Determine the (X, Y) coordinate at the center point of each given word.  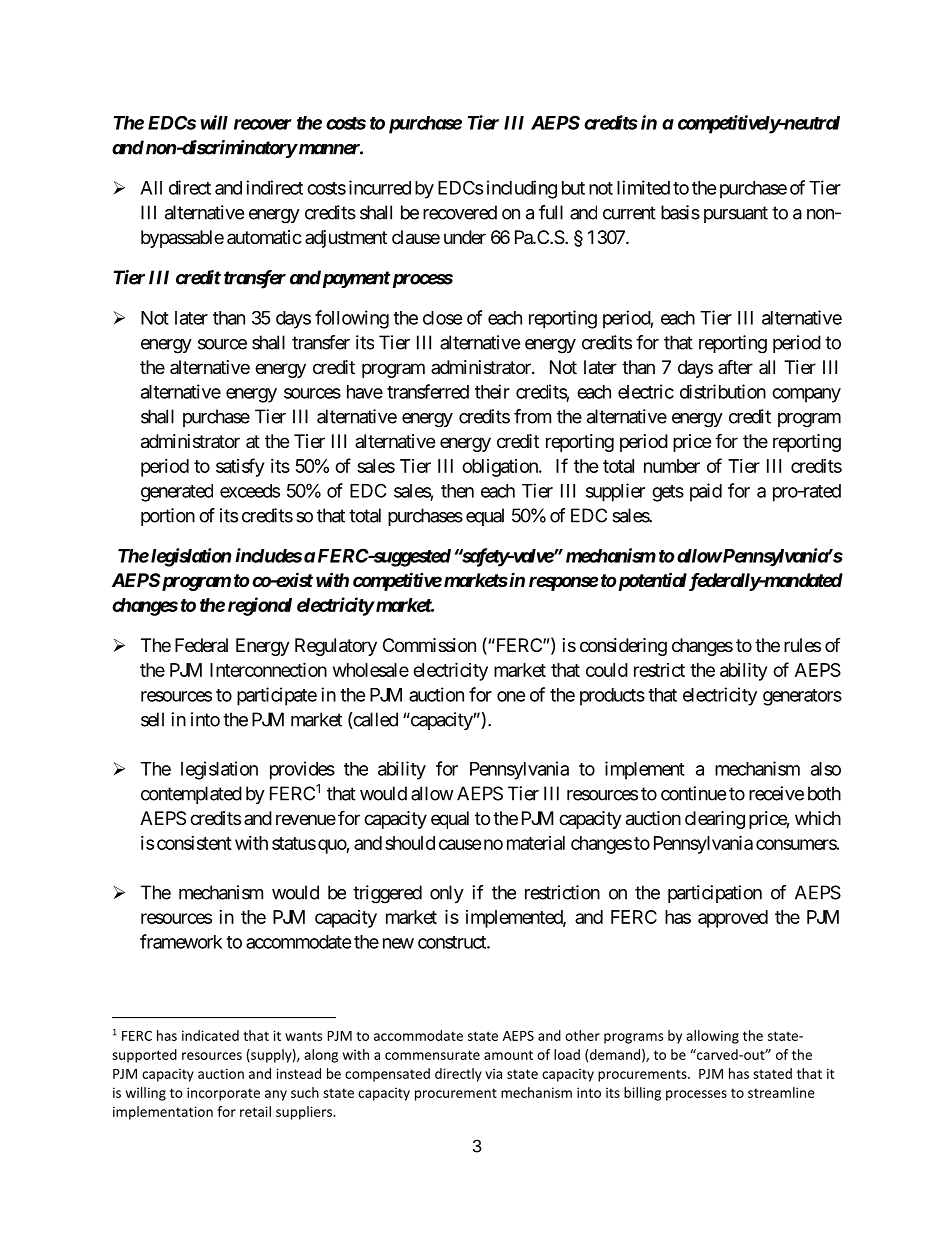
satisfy (240, 467)
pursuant (736, 214)
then (457, 491)
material (536, 843)
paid (706, 492)
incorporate (223, 1094)
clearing (715, 820)
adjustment (346, 239)
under (465, 237)
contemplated (191, 795)
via (493, 1073)
